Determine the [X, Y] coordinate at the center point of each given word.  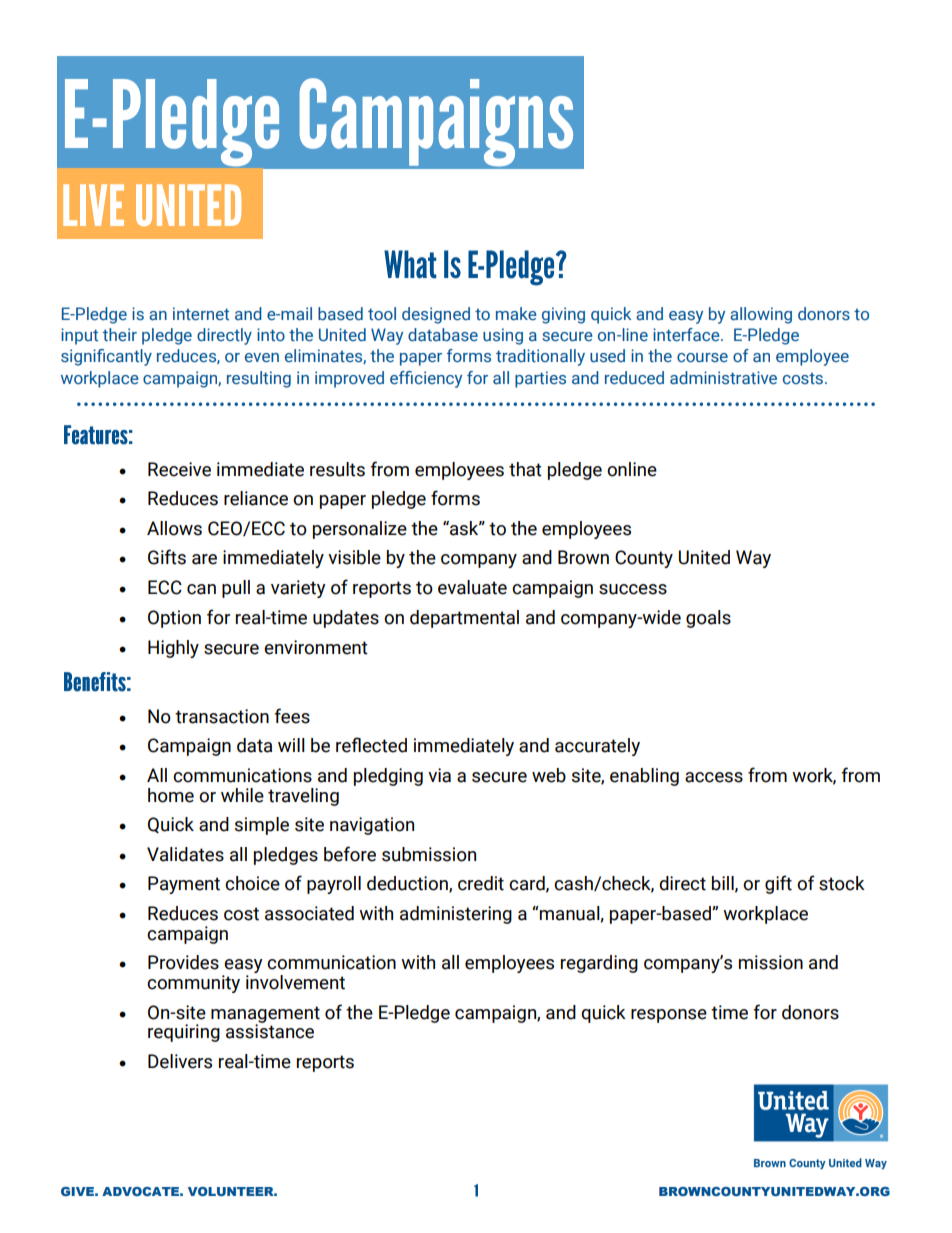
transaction [222, 716]
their [120, 334]
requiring [184, 1033]
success [633, 589]
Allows [174, 528]
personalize [360, 530]
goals [708, 619]
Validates [185, 854]
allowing [761, 315]
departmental [464, 619]
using [503, 336]
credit [481, 883]
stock [842, 883]
